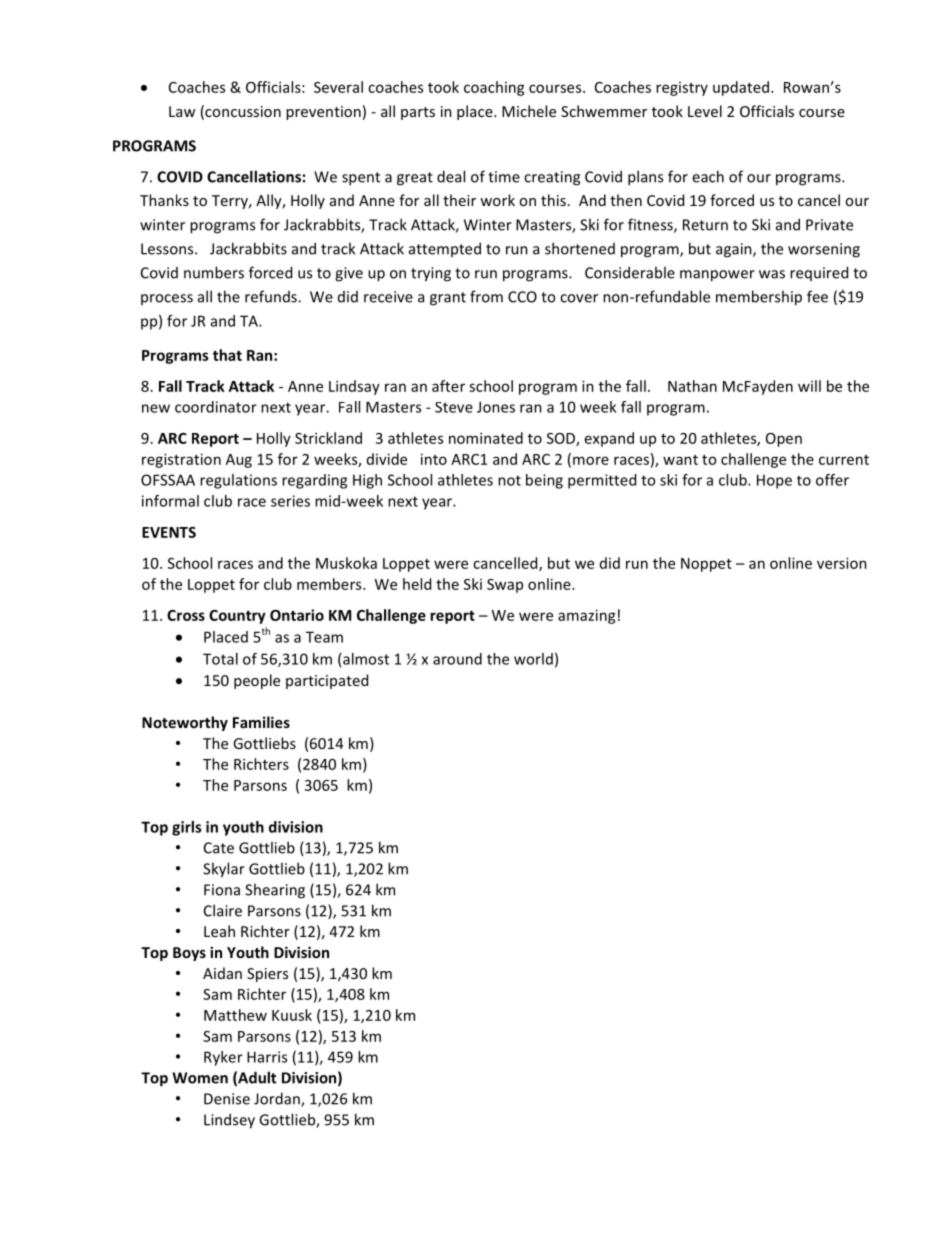 This document has width=952, height=1233. What do you see at coordinates (741, 88) in the document?
I see `updated` at bounding box center [741, 88].
